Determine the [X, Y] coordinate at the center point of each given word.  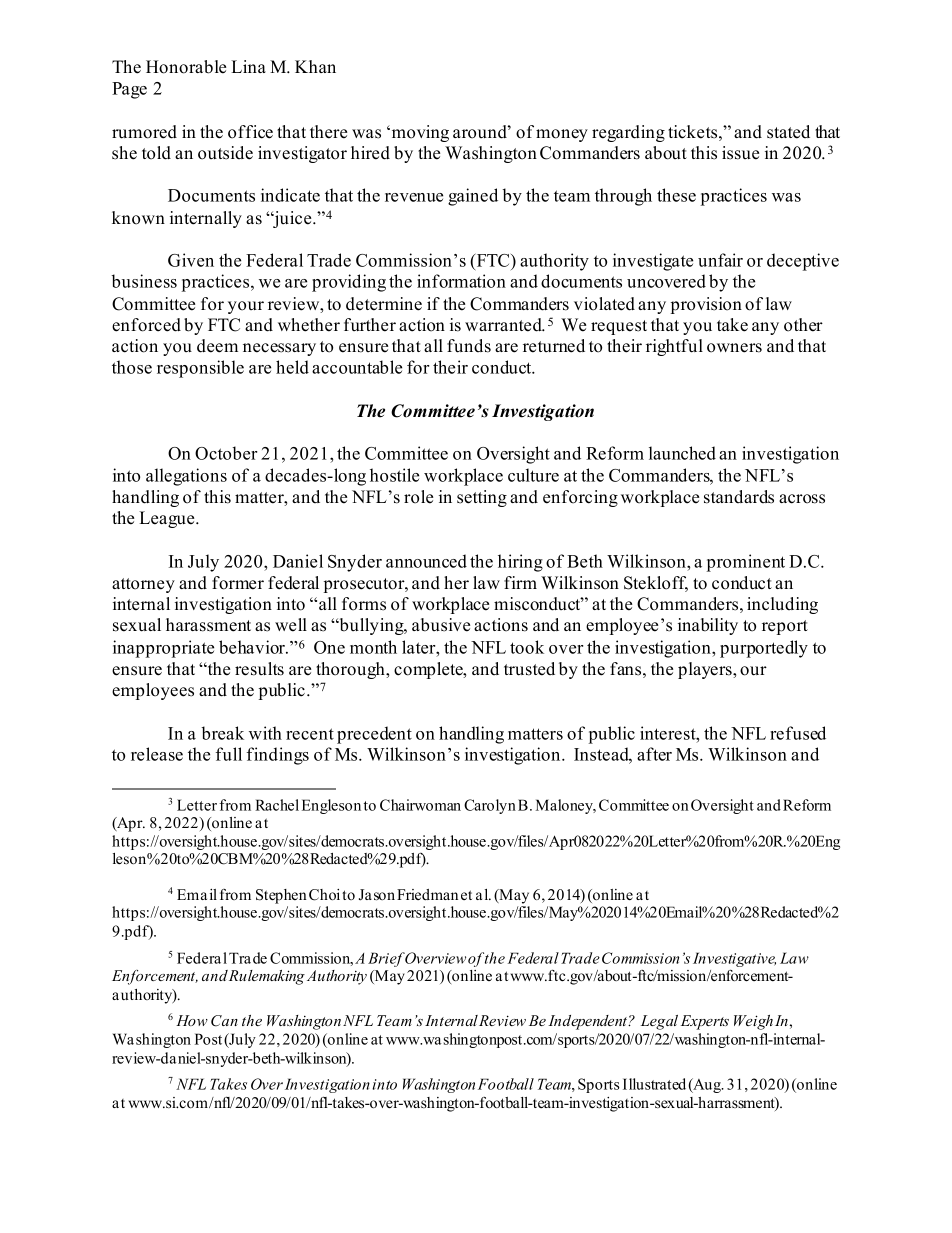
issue [740, 153]
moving [420, 133]
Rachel [277, 805]
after [654, 754]
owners [734, 348]
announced [426, 561]
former [238, 583]
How [192, 1020]
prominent [746, 563]
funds [469, 346]
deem [217, 346]
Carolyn [490, 806]
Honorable [186, 67]
